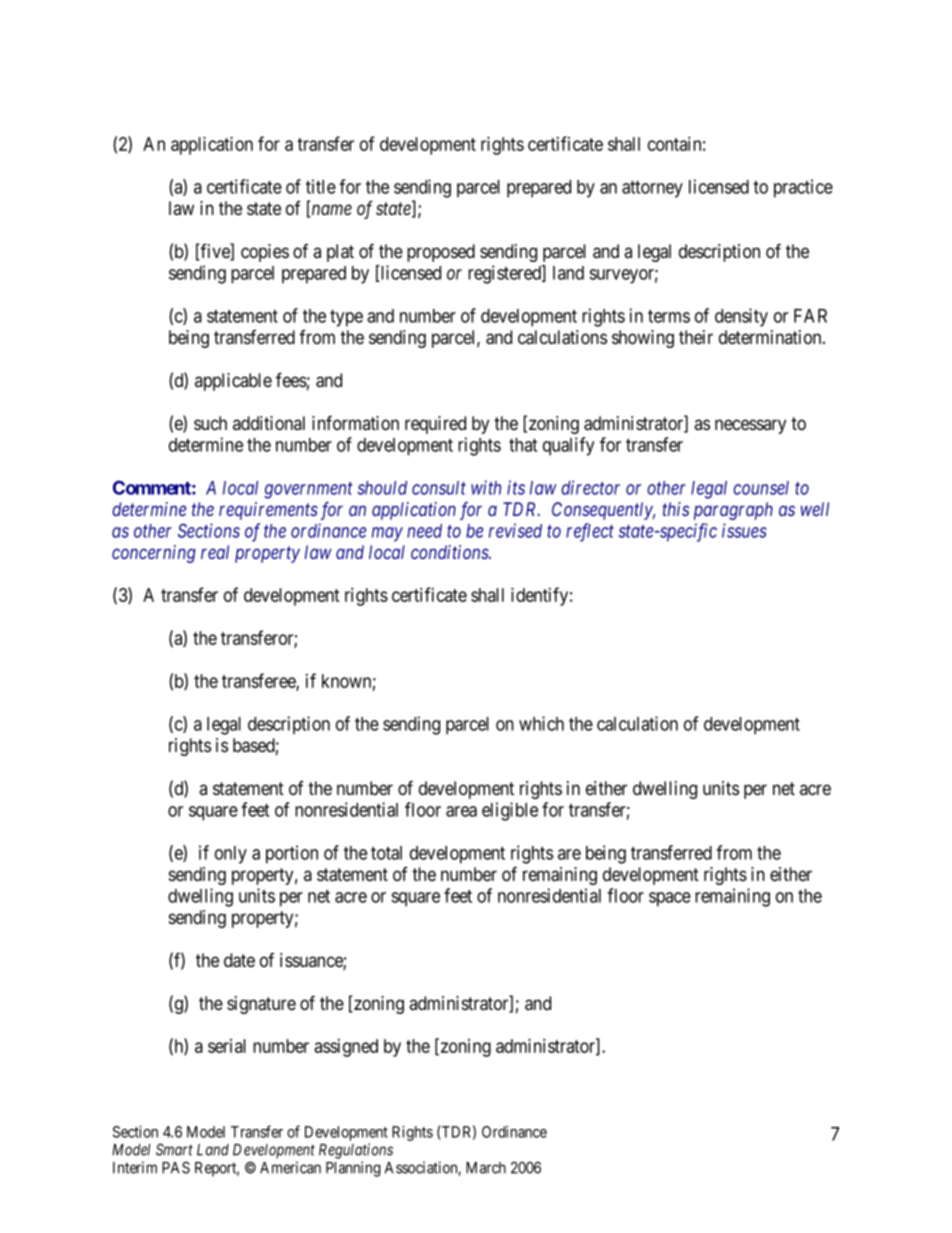 The width and height of the page is (952, 1233). What do you see at coordinates (231, 855) in the page?
I see `only` at bounding box center [231, 855].
